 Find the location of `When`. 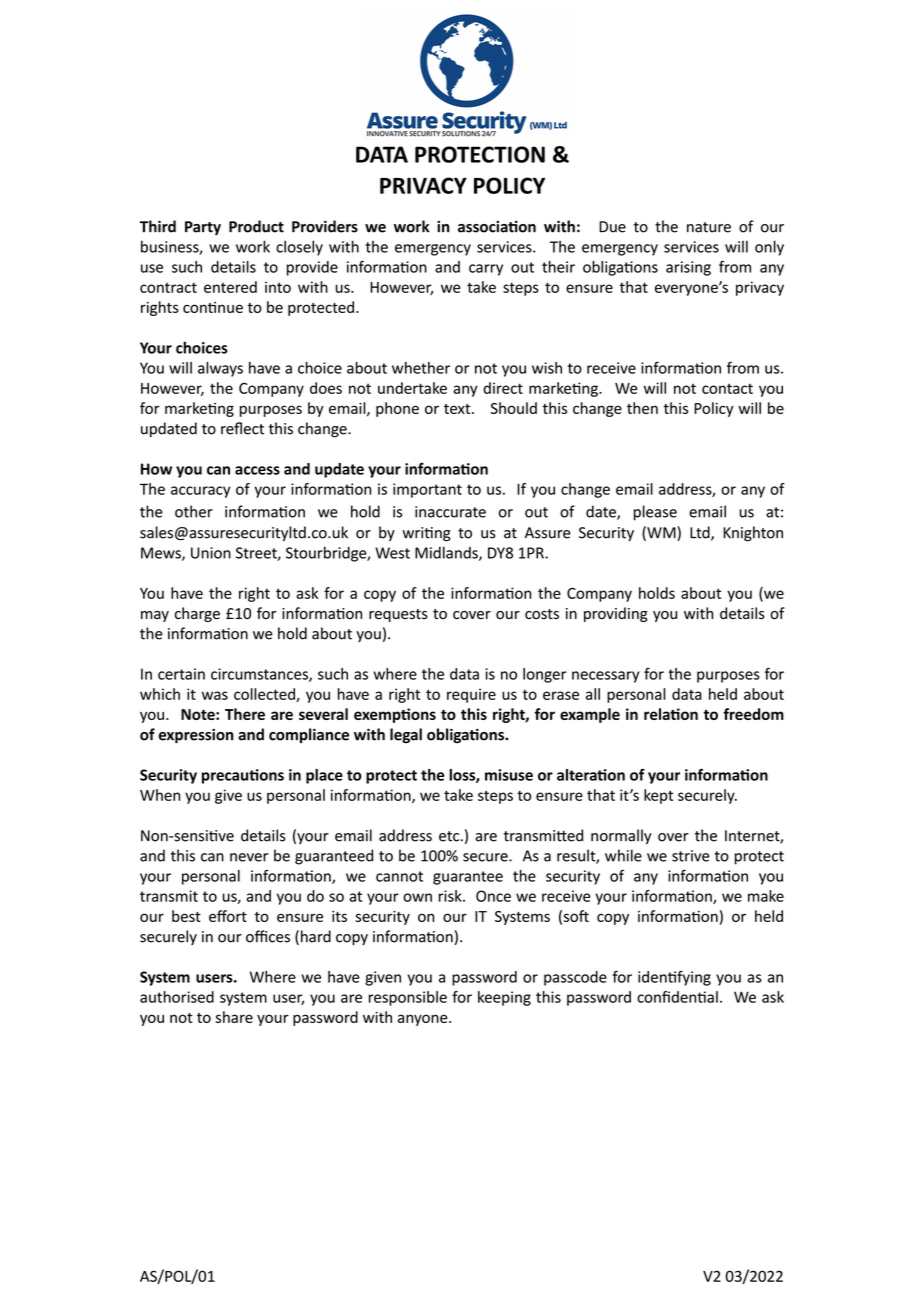

When is located at coordinates (160, 795).
